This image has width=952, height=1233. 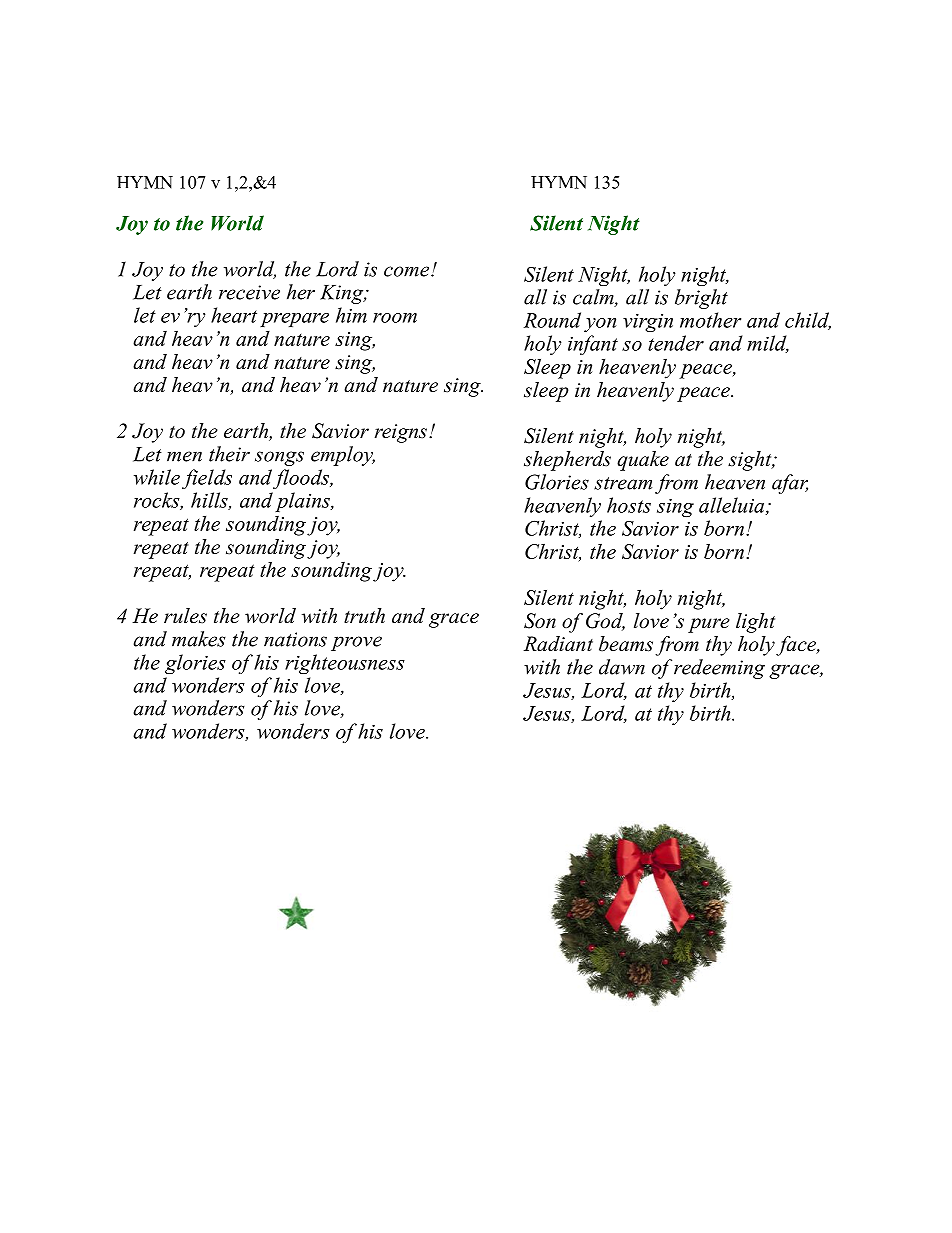 What do you see at coordinates (790, 484) in the image?
I see `afar` at bounding box center [790, 484].
